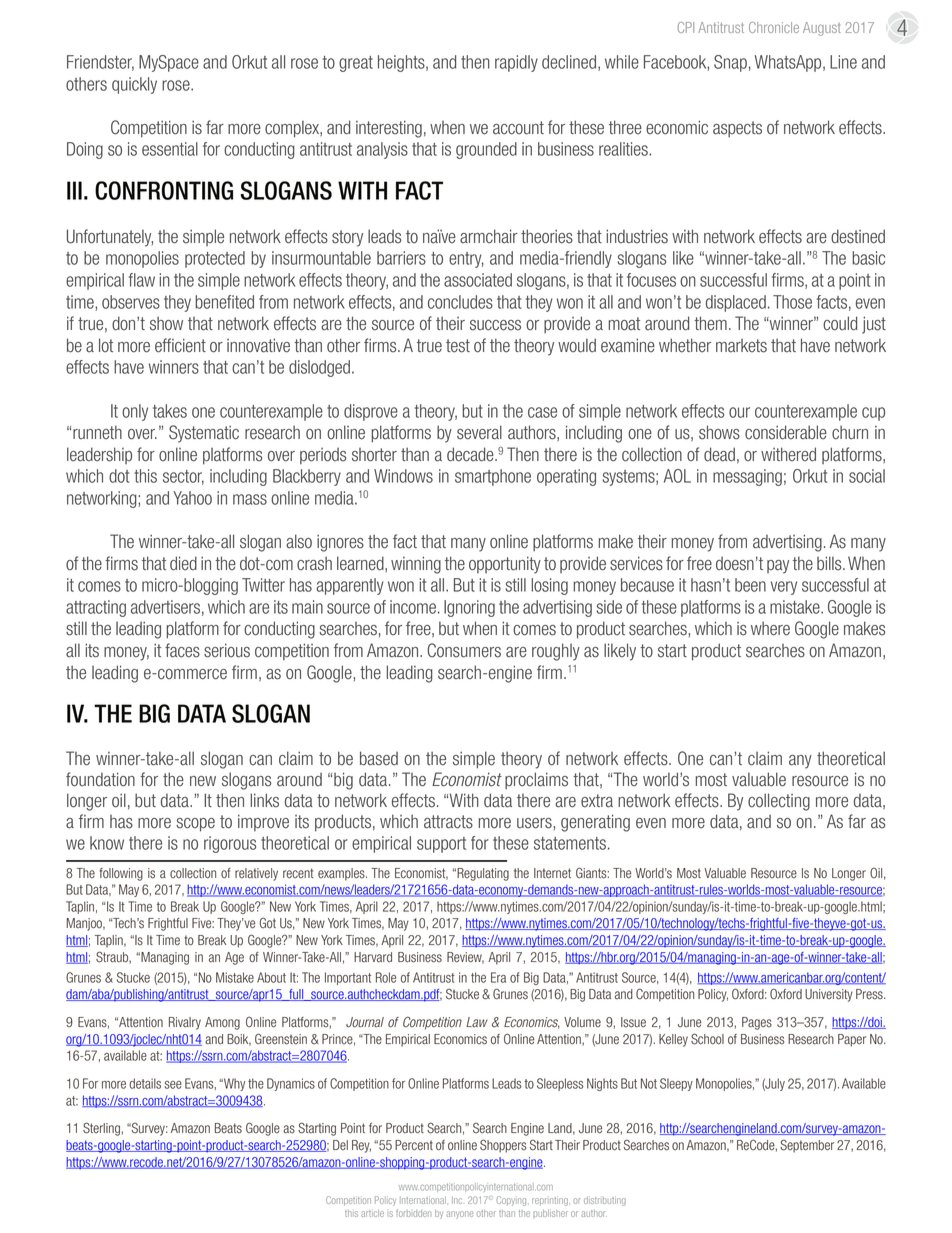 The height and width of the screenshot is (1233, 952). What do you see at coordinates (469, 608) in the screenshot?
I see `Ignoring` at bounding box center [469, 608].
